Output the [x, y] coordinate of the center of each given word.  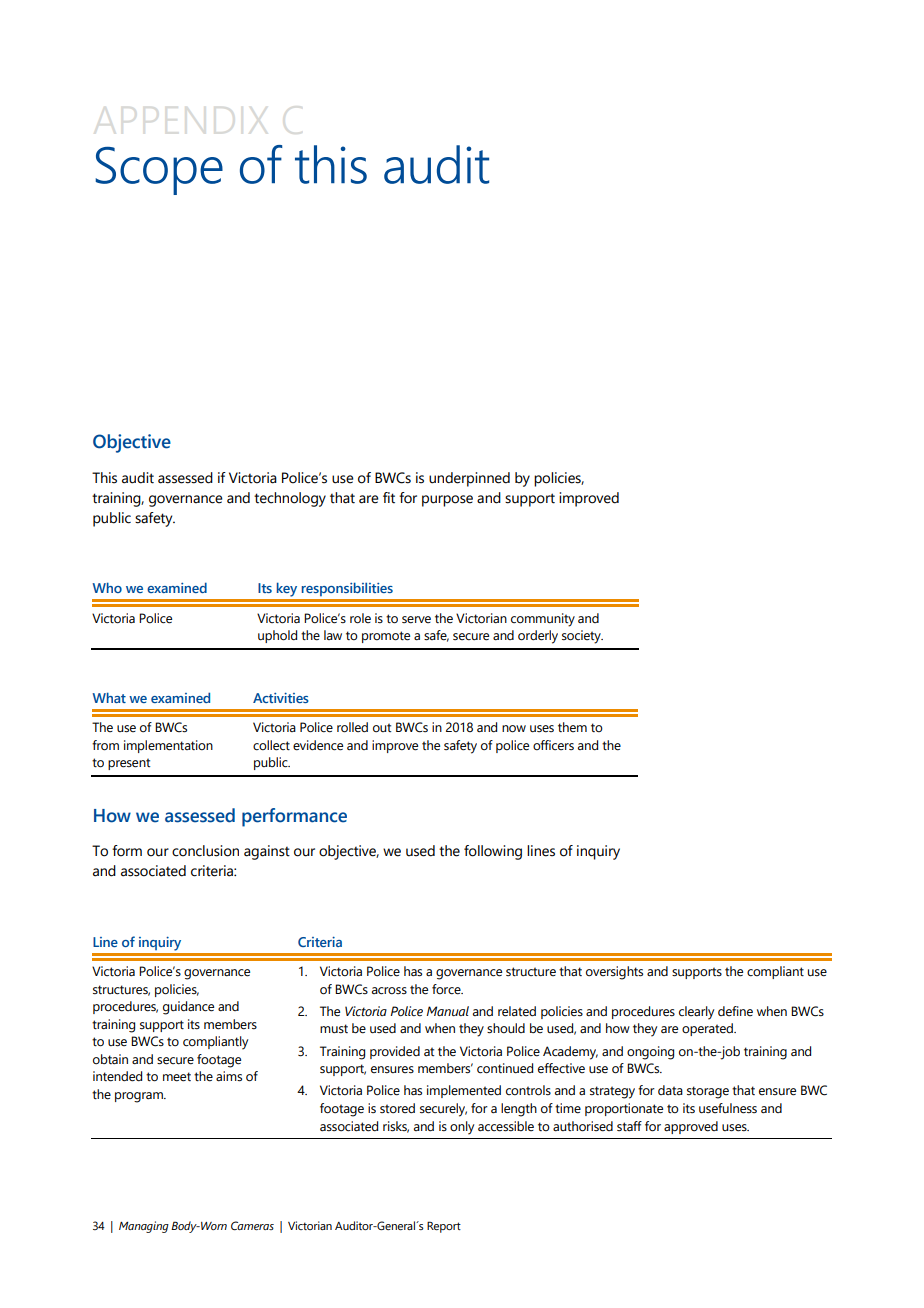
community [543, 620]
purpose [447, 501]
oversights [614, 973]
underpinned [469, 479]
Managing [144, 1227]
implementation [168, 746]
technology [290, 499]
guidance [188, 1008]
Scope [159, 171]
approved [691, 1127]
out [382, 727]
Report [444, 1227]
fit [389, 498]
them [572, 727]
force [447, 989]
